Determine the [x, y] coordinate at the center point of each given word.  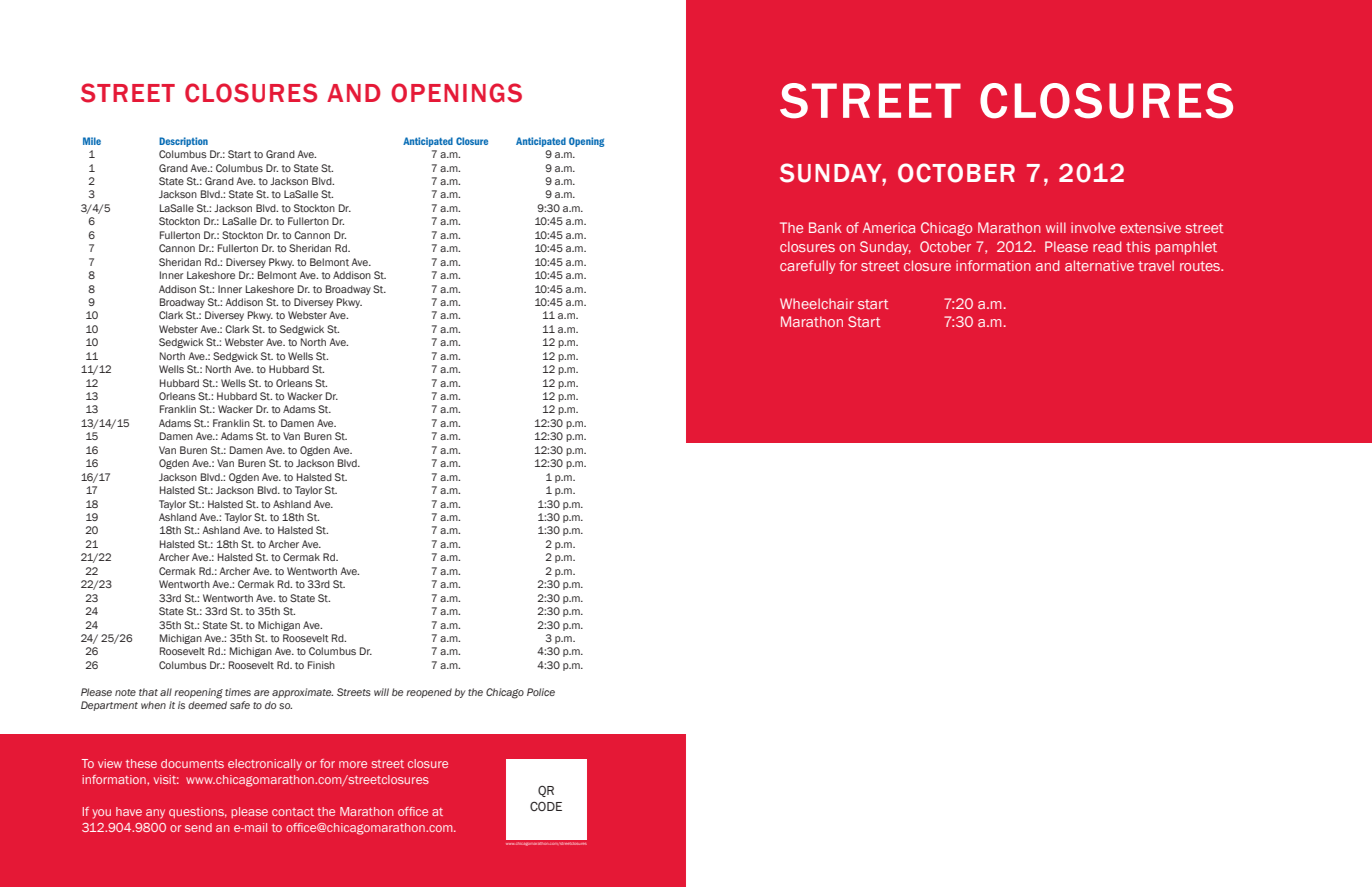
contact [293, 812]
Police [541, 692]
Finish [321, 665]
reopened [429, 693]
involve [1093, 227]
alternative [1099, 265]
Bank [825, 227]
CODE [546, 806]
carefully [808, 267]
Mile [92, 141]
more [353, 764]
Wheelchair [817, 303]
